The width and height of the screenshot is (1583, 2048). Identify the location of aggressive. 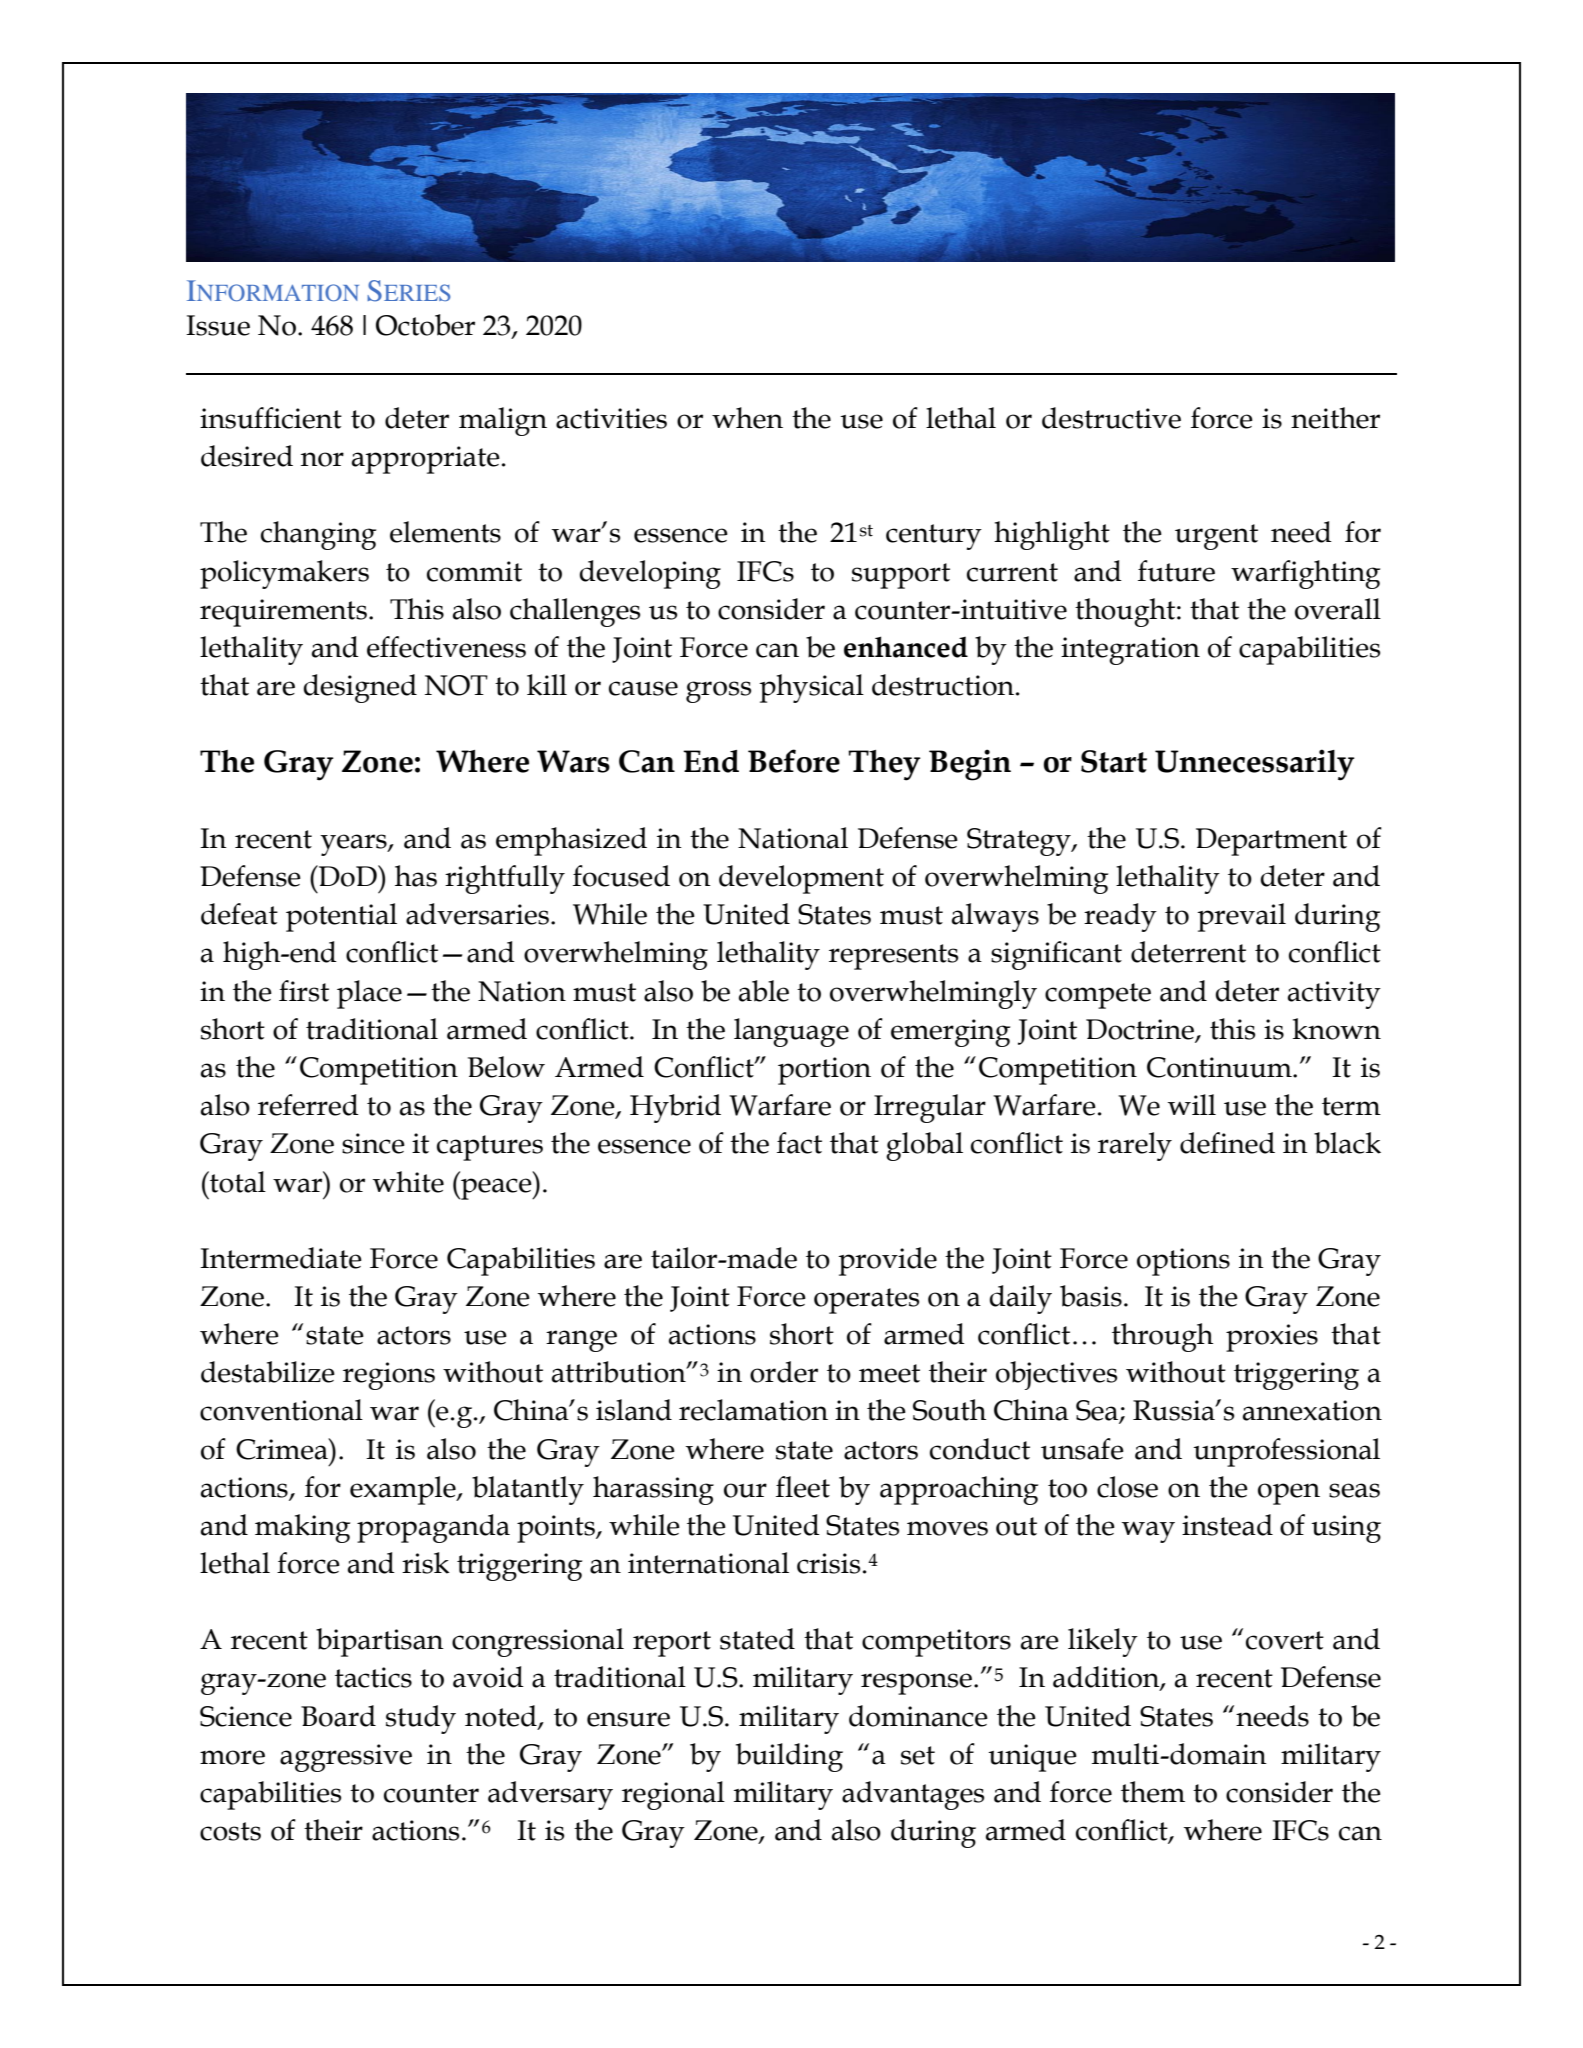
(346, 1758).
